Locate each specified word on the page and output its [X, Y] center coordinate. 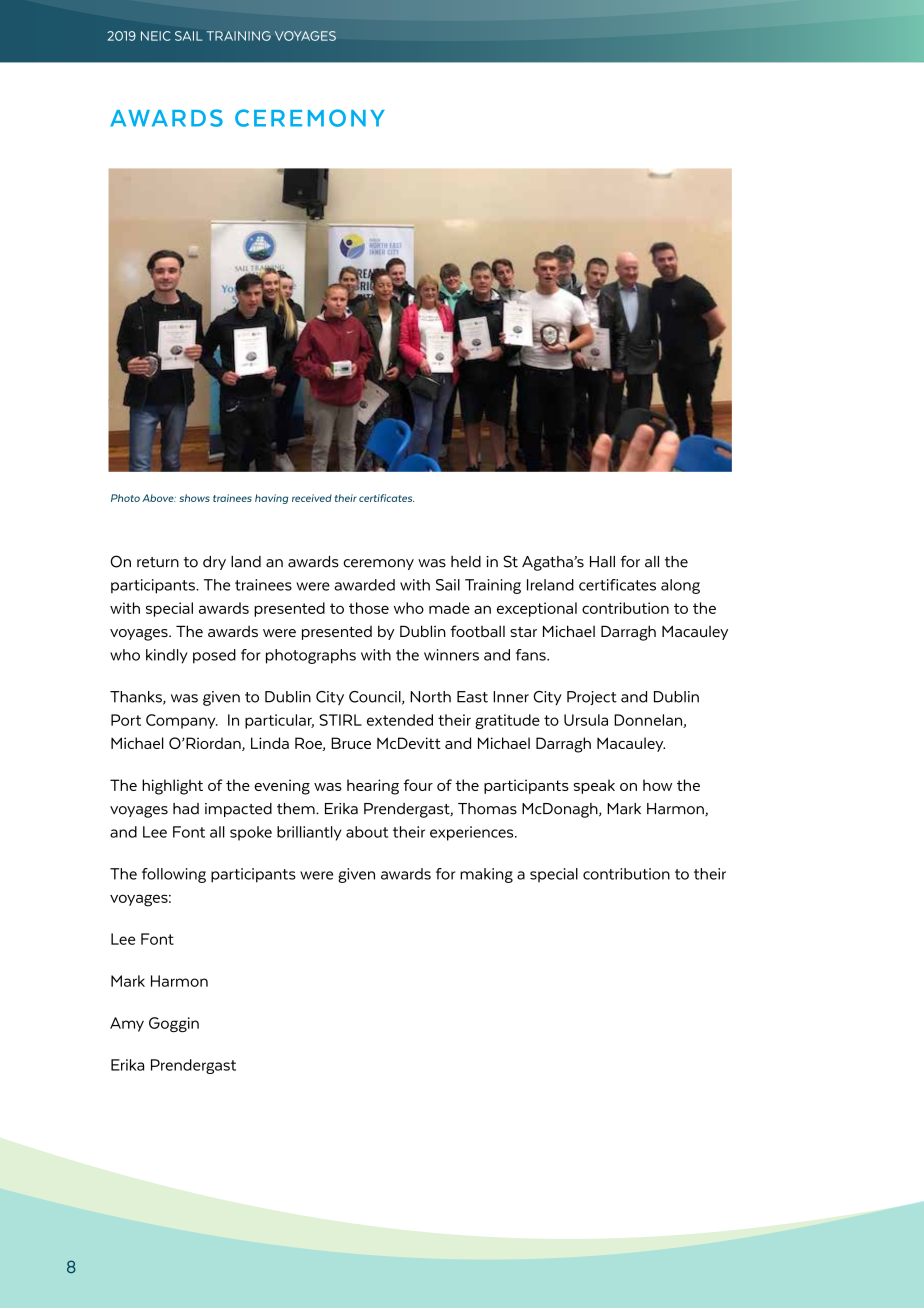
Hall [602, 562]
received [312, 498]
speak [594, 786]
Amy [127, 1024]
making [486, 875]
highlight [172, 787]
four [418, 785]
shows [194, 498]
